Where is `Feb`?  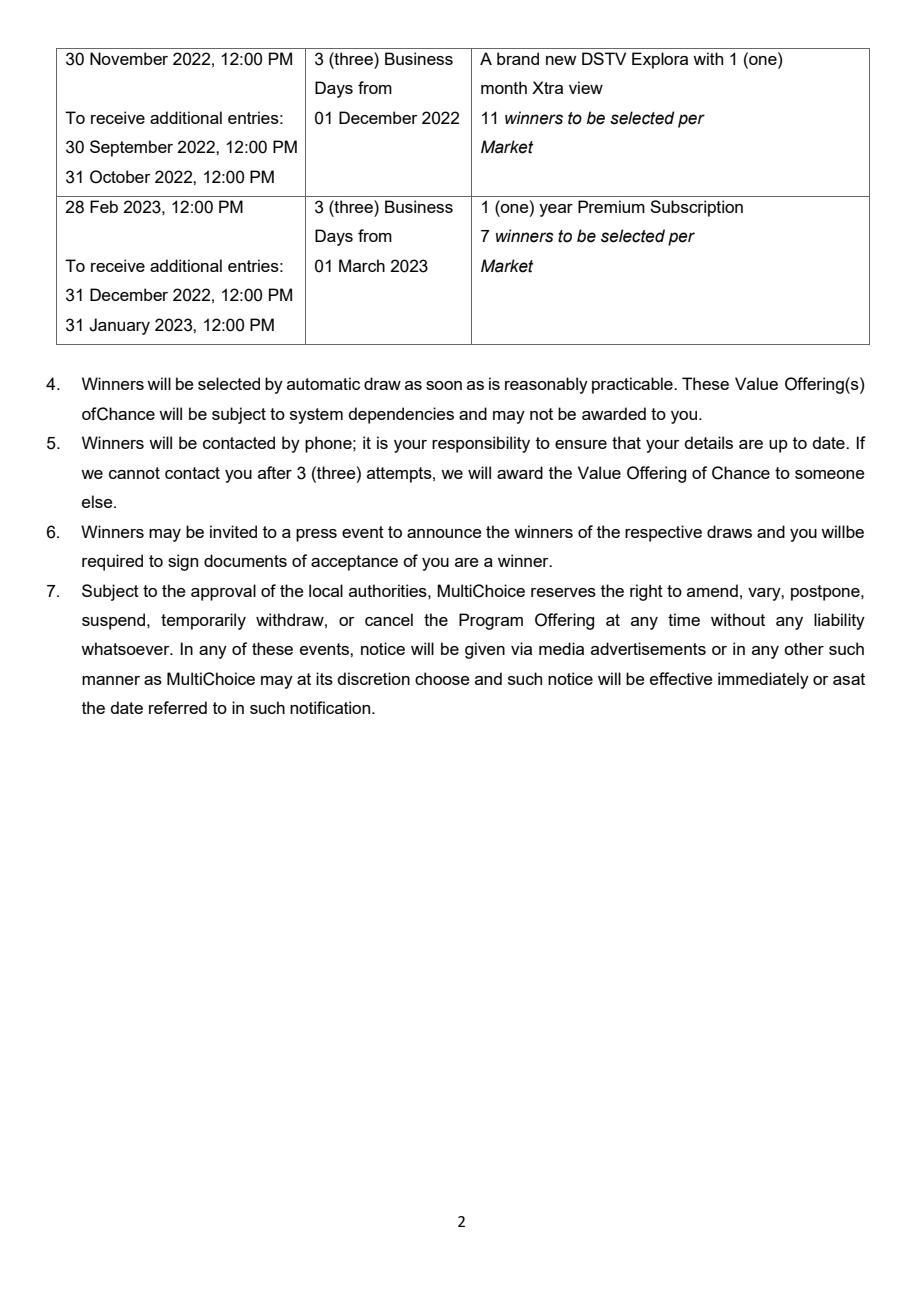
Feb is located at coordinates (104, 206).
